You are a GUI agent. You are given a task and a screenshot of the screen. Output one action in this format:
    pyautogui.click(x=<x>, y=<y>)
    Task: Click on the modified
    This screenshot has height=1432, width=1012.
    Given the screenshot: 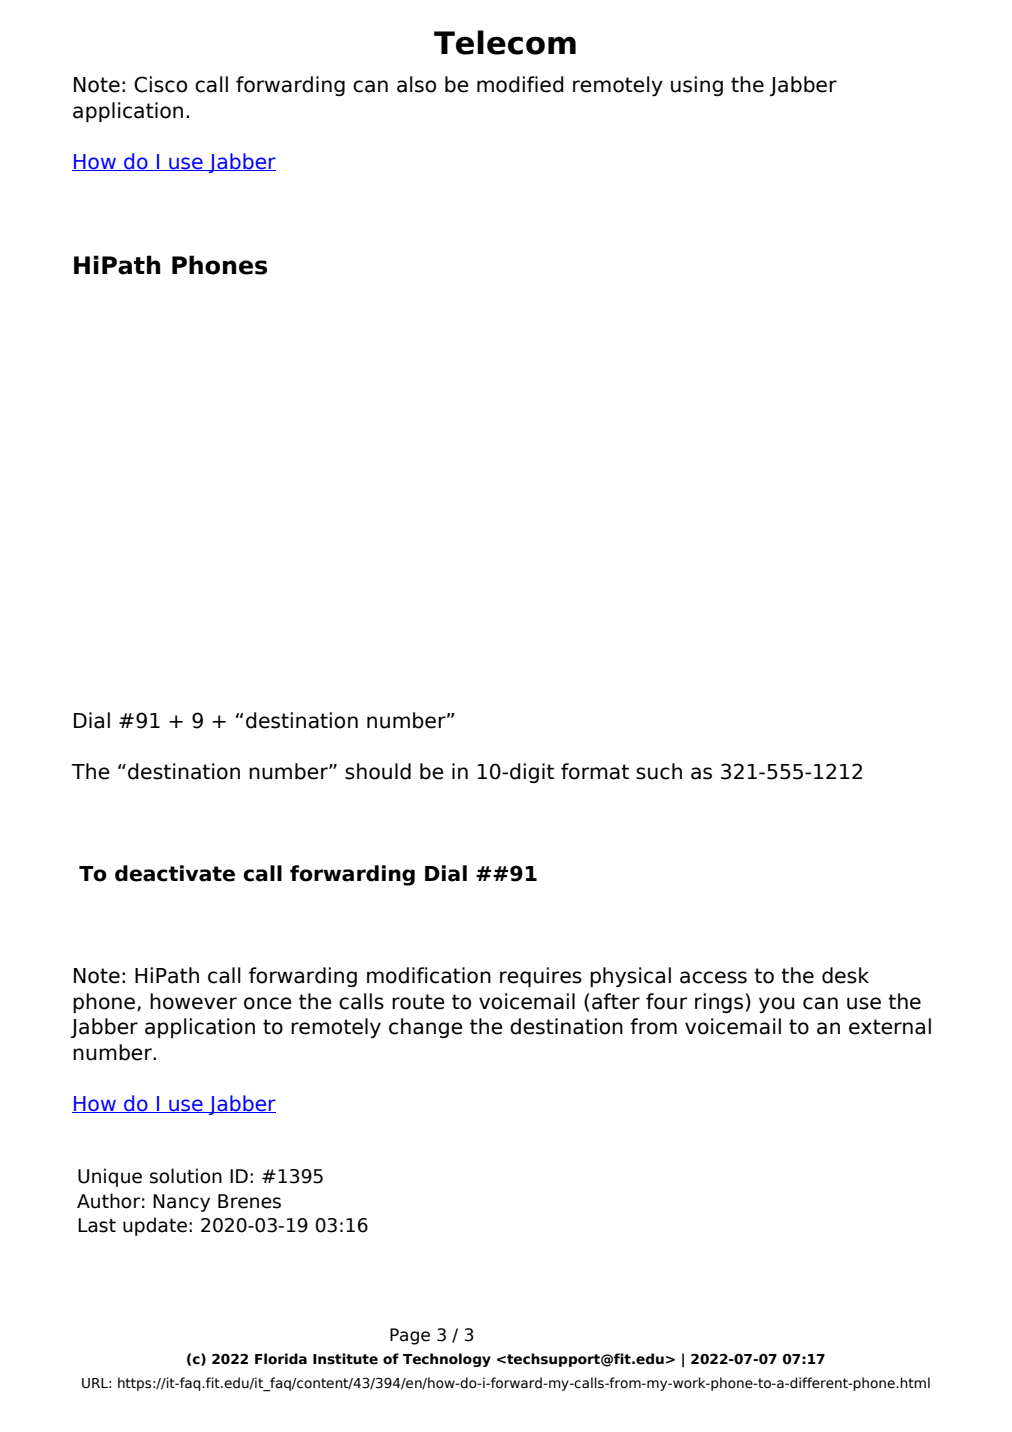 What is the action you would take?
    pyautogui.click(x=520, y=84)
